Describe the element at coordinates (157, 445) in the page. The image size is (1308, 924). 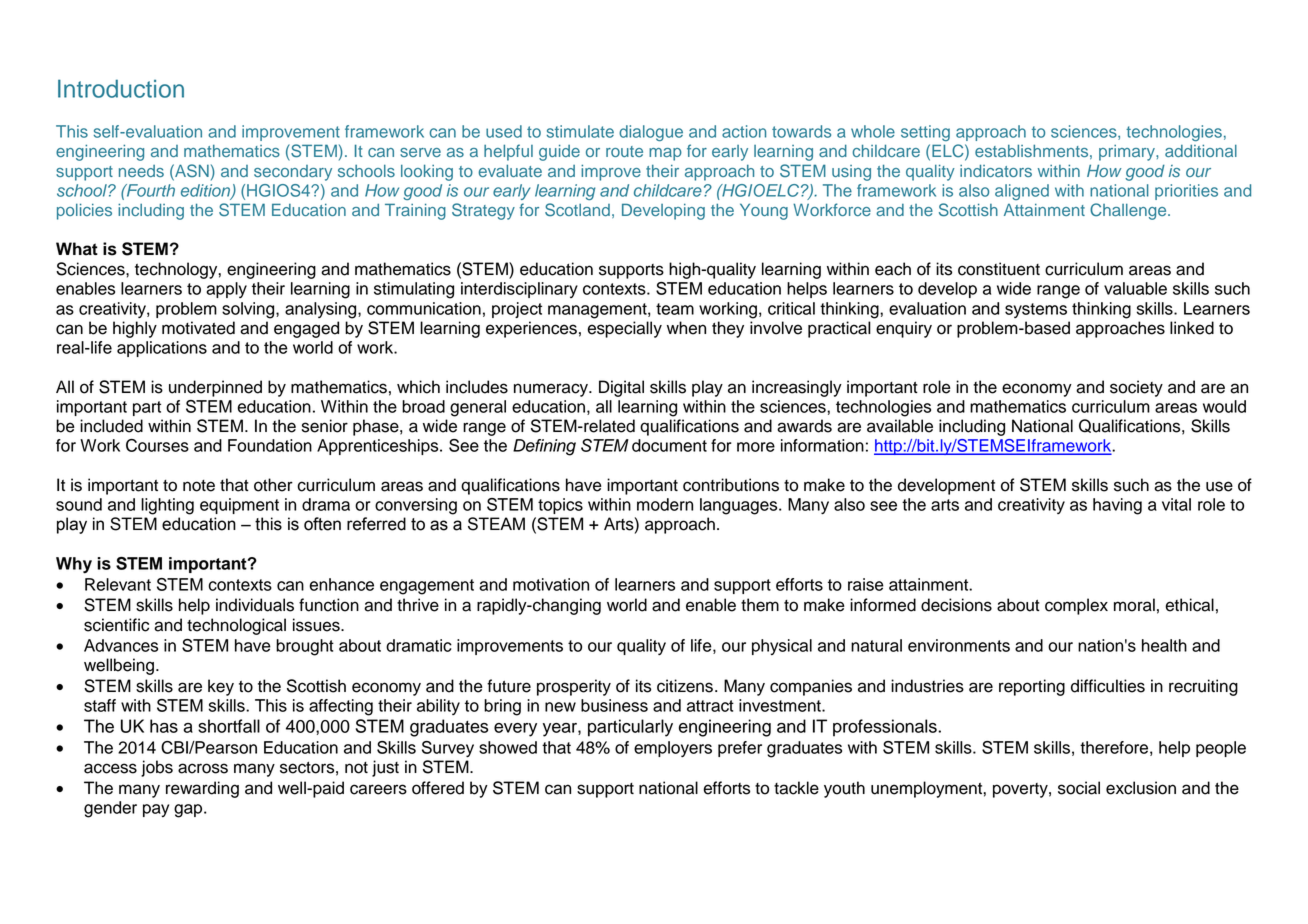
I see `Courses` at that location.
